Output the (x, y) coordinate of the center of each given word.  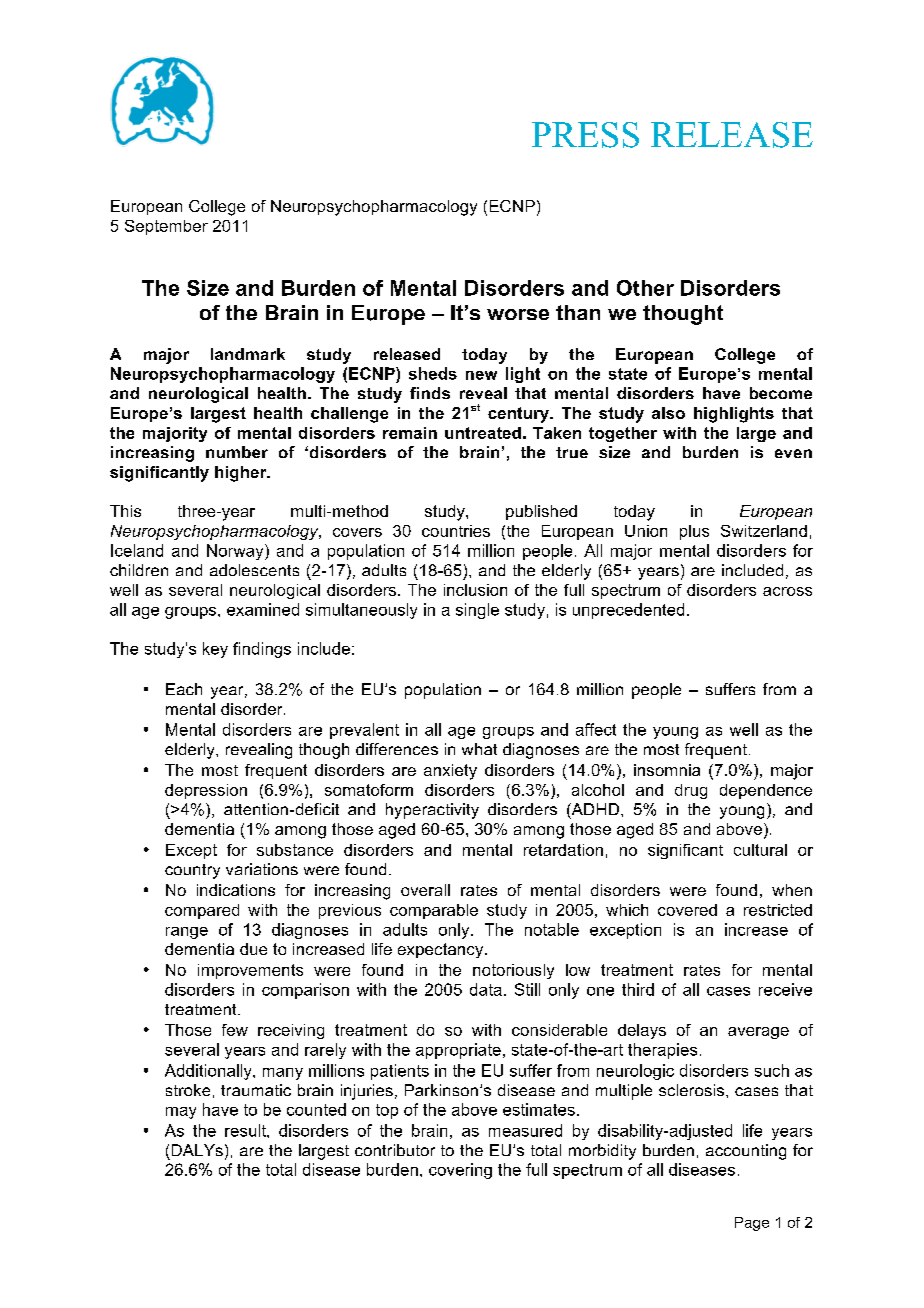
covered (687, 910)
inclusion (475, 590)
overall (425, 890)
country (192, 871)
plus (694, 532)
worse (518, 314)
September (166, 227)
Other (645, 288)
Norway (236, 552)
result (246, 1130)
